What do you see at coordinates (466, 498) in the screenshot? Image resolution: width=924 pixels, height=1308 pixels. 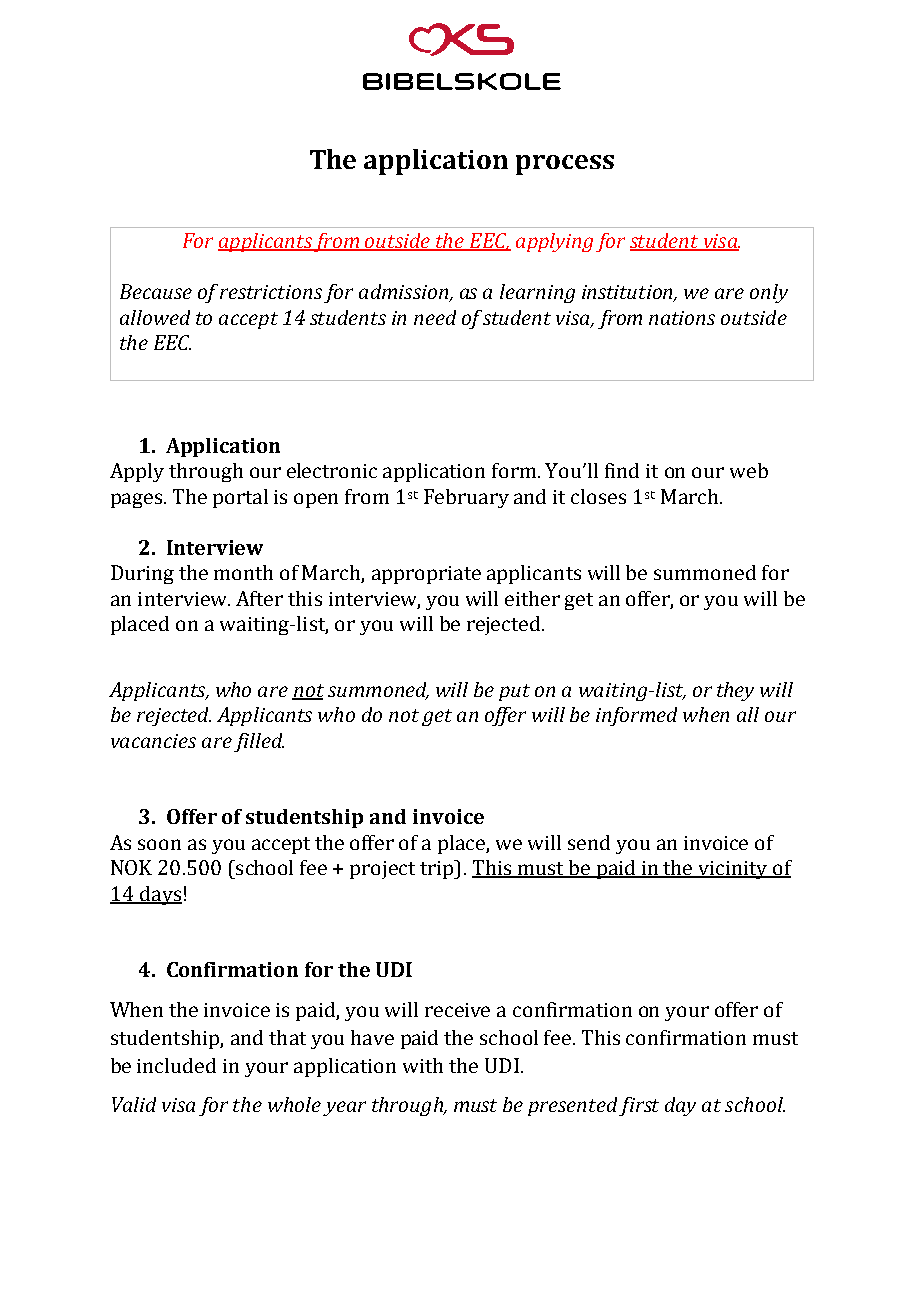 I see `February` at bounding box center [466, 498].
